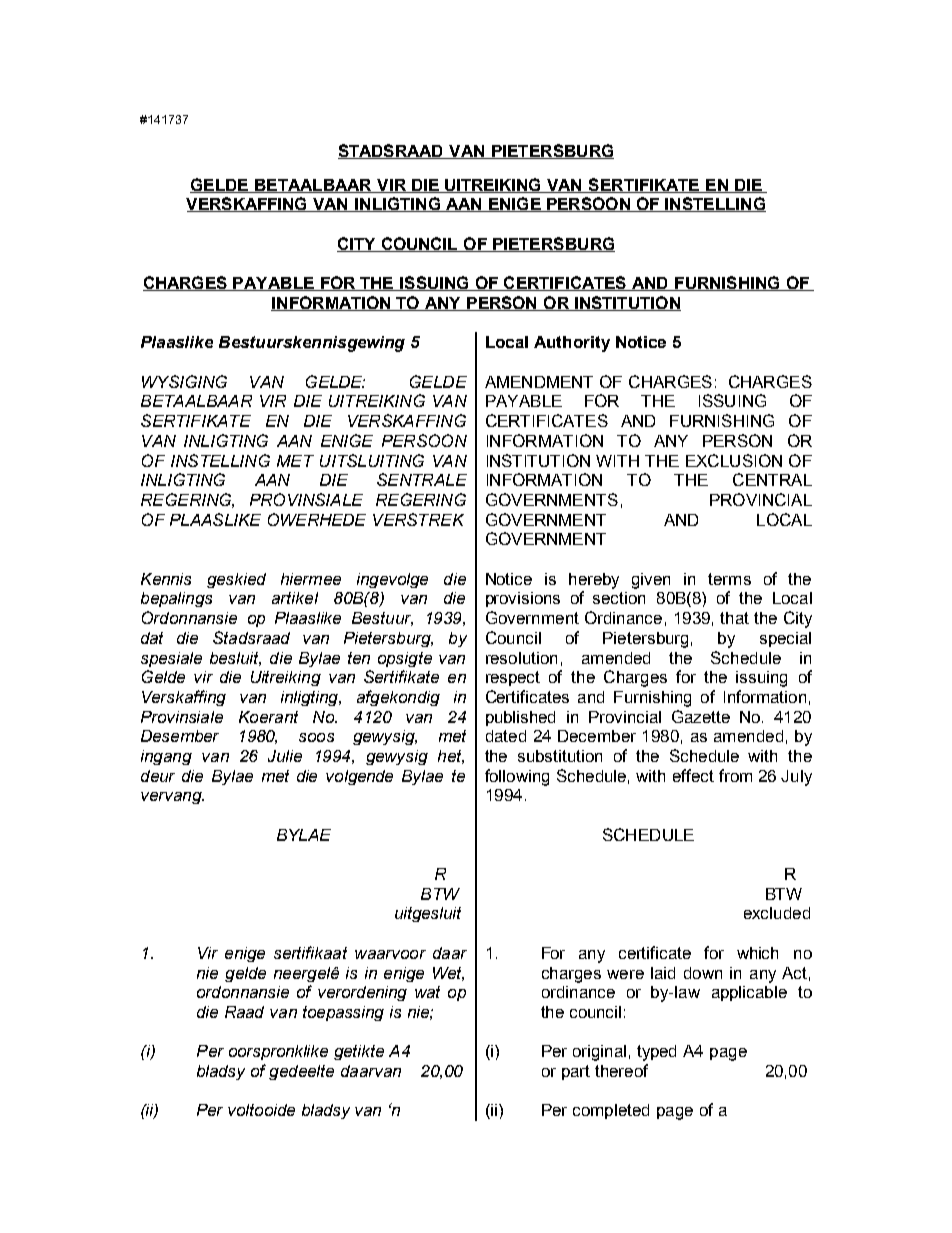 Image resolution: width=952 pixels, height=1233 pixels. Describe the element at coordinates (572, 344) in the screenshot. I see `Authority` at that location.
